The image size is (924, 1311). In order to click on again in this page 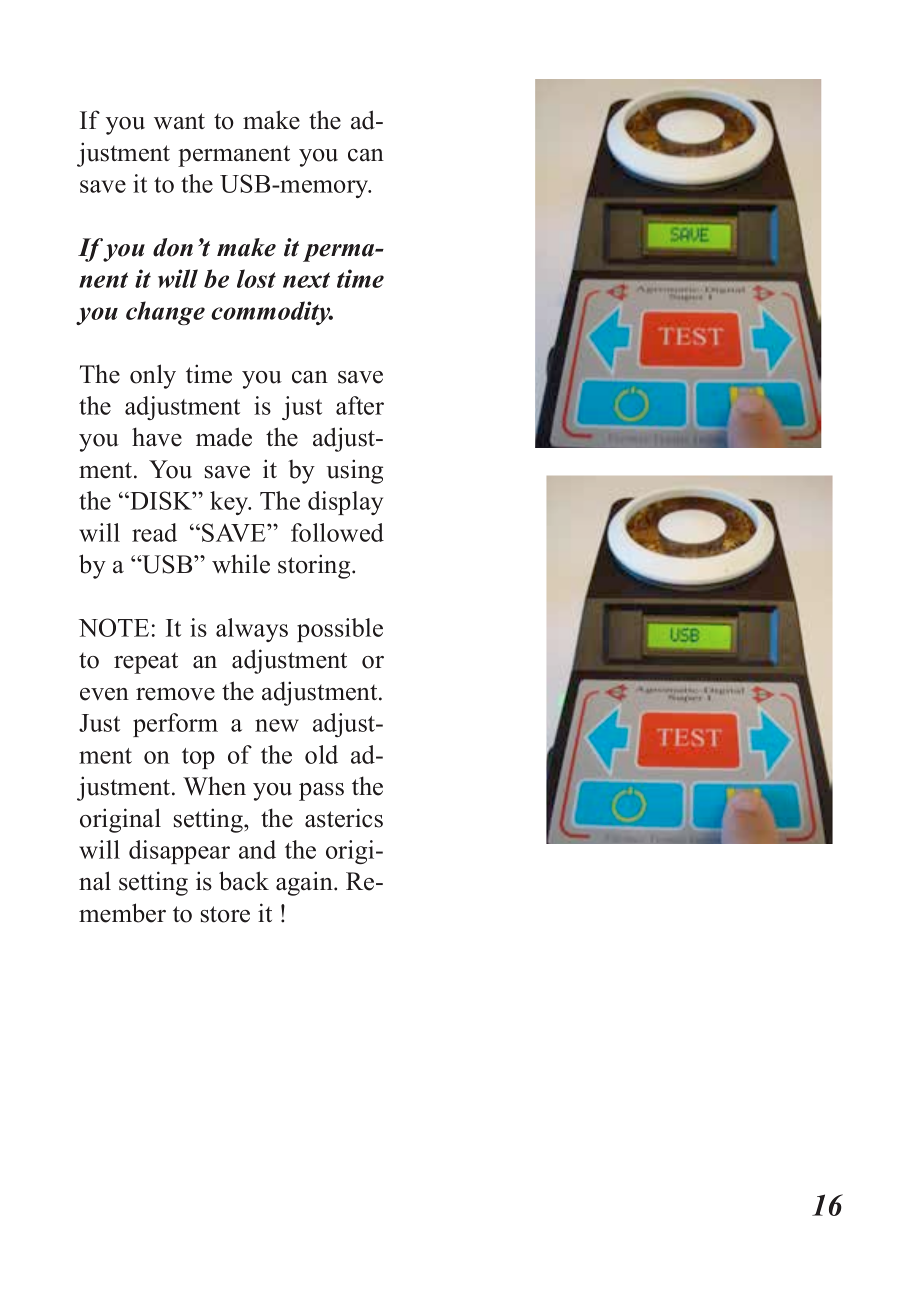, I will do `click(305, 883)`.
